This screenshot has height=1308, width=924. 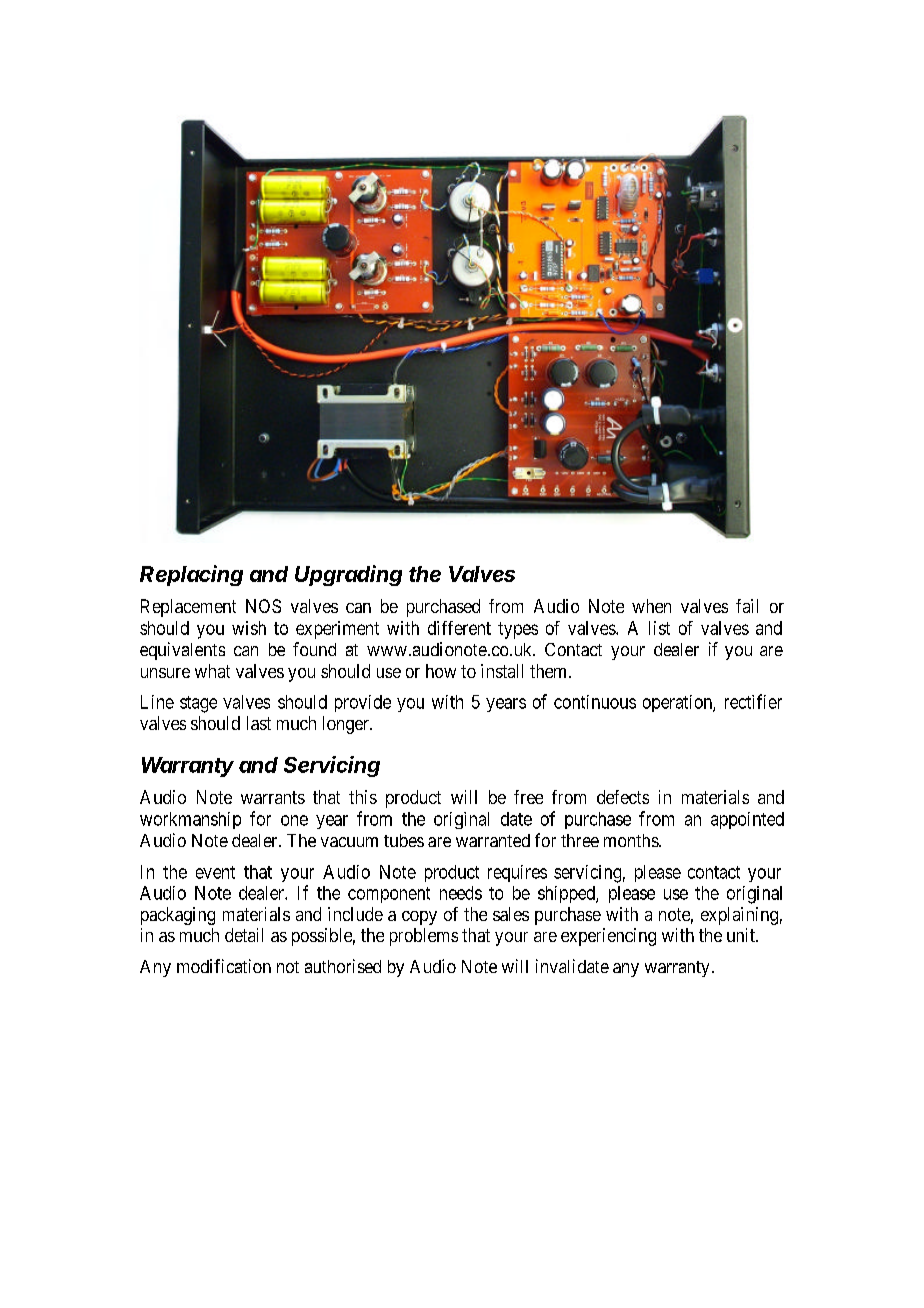 I want to click on modification, so click(x=224, y=966).
